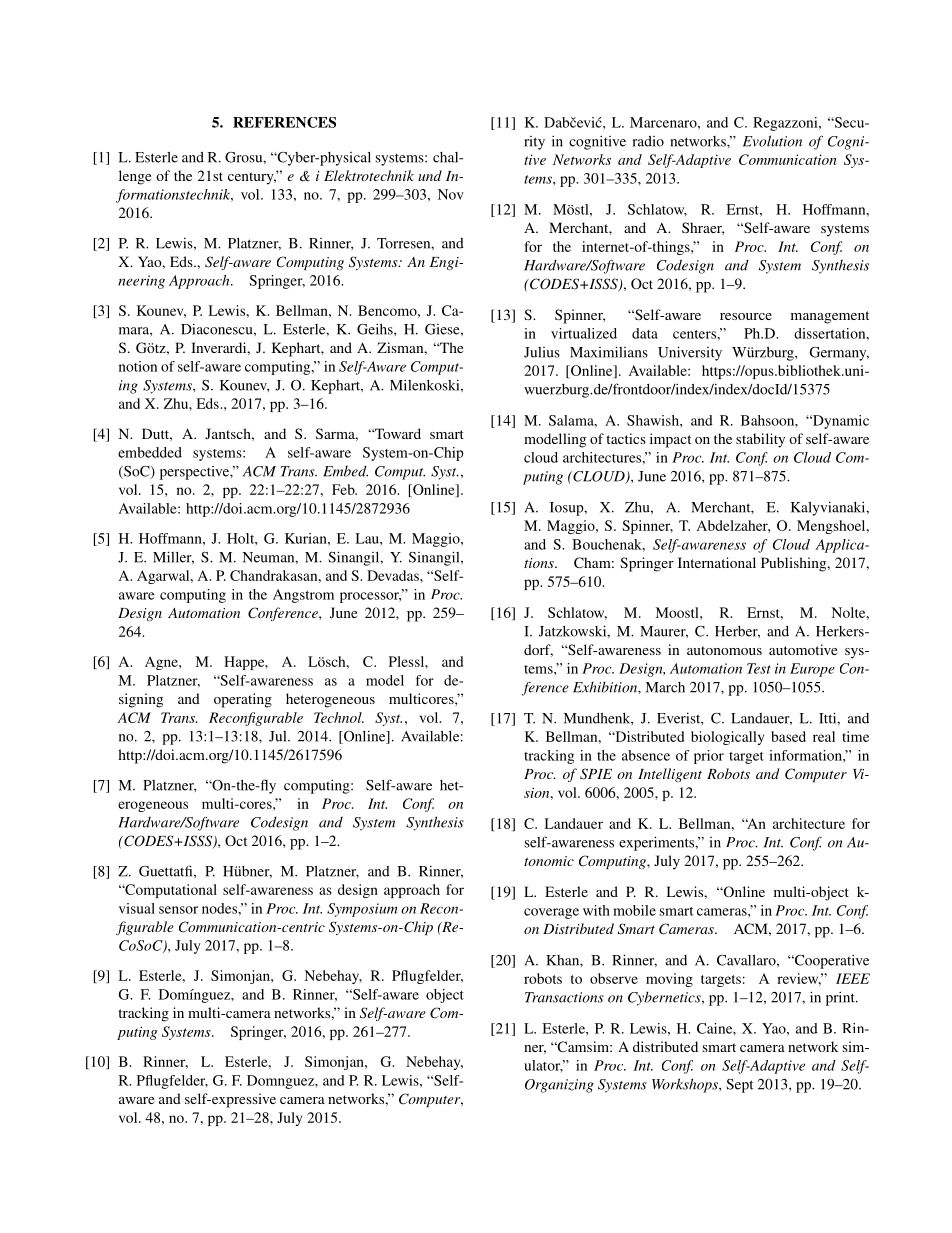 This screenshot has width=952, height=1233. What do you see at coordinates (243, 700) in the screenshot?
I see `operating` at bounding box center [243, 700].
